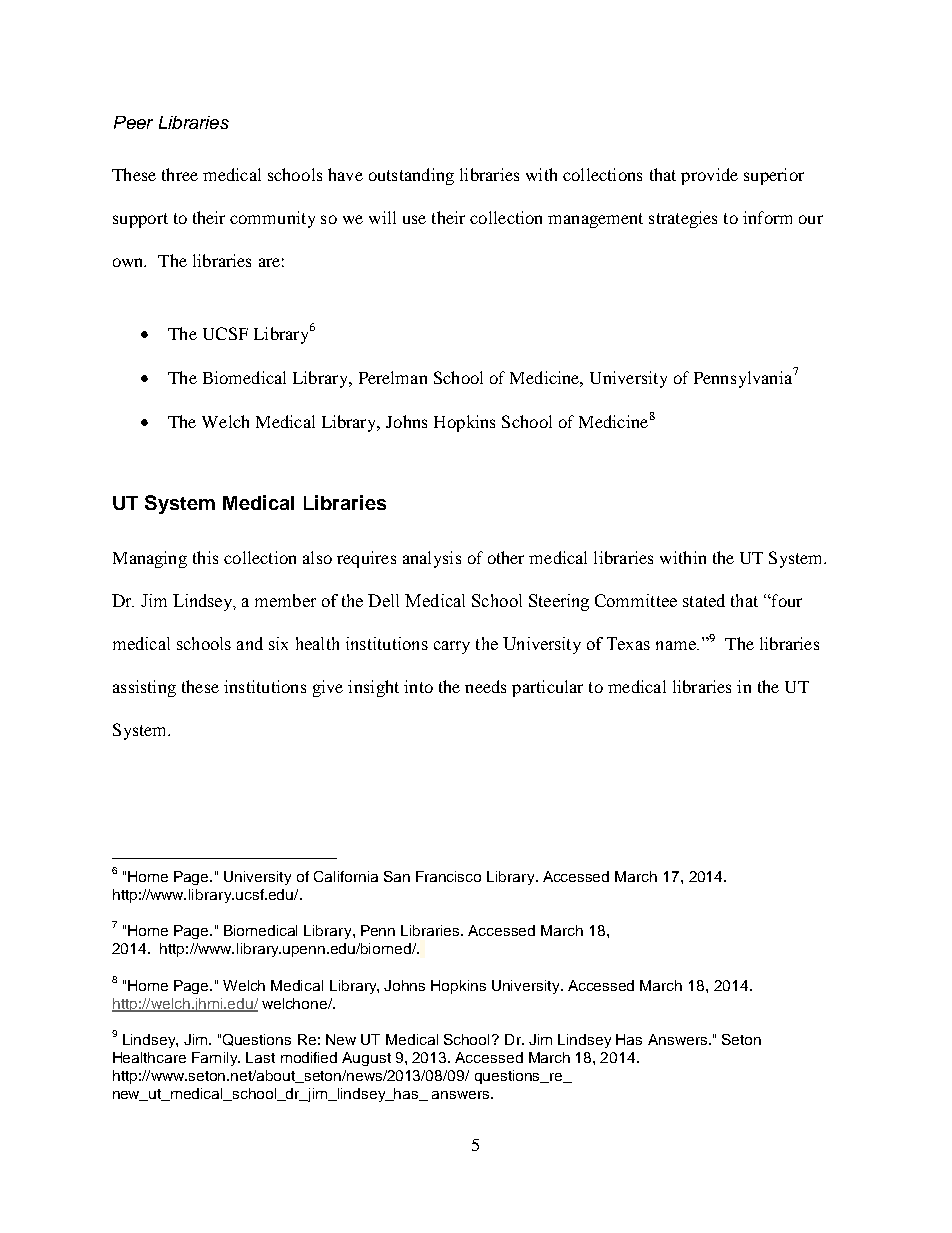  Describe the element at coordinates (216, 1059) in the document. I see `Family` at that location.
